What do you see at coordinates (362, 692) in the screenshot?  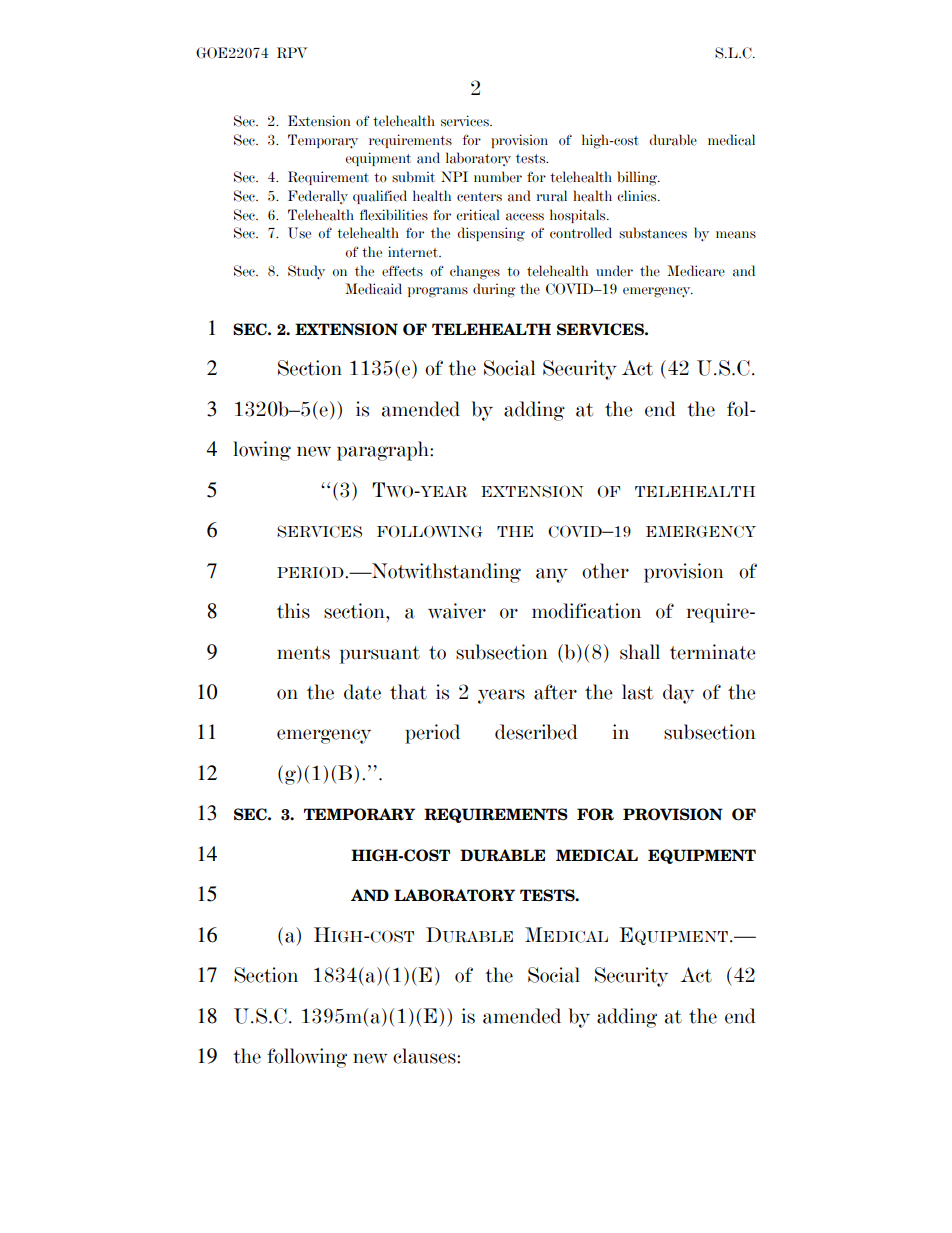 I see `date` at bounding box center [362, 692].
